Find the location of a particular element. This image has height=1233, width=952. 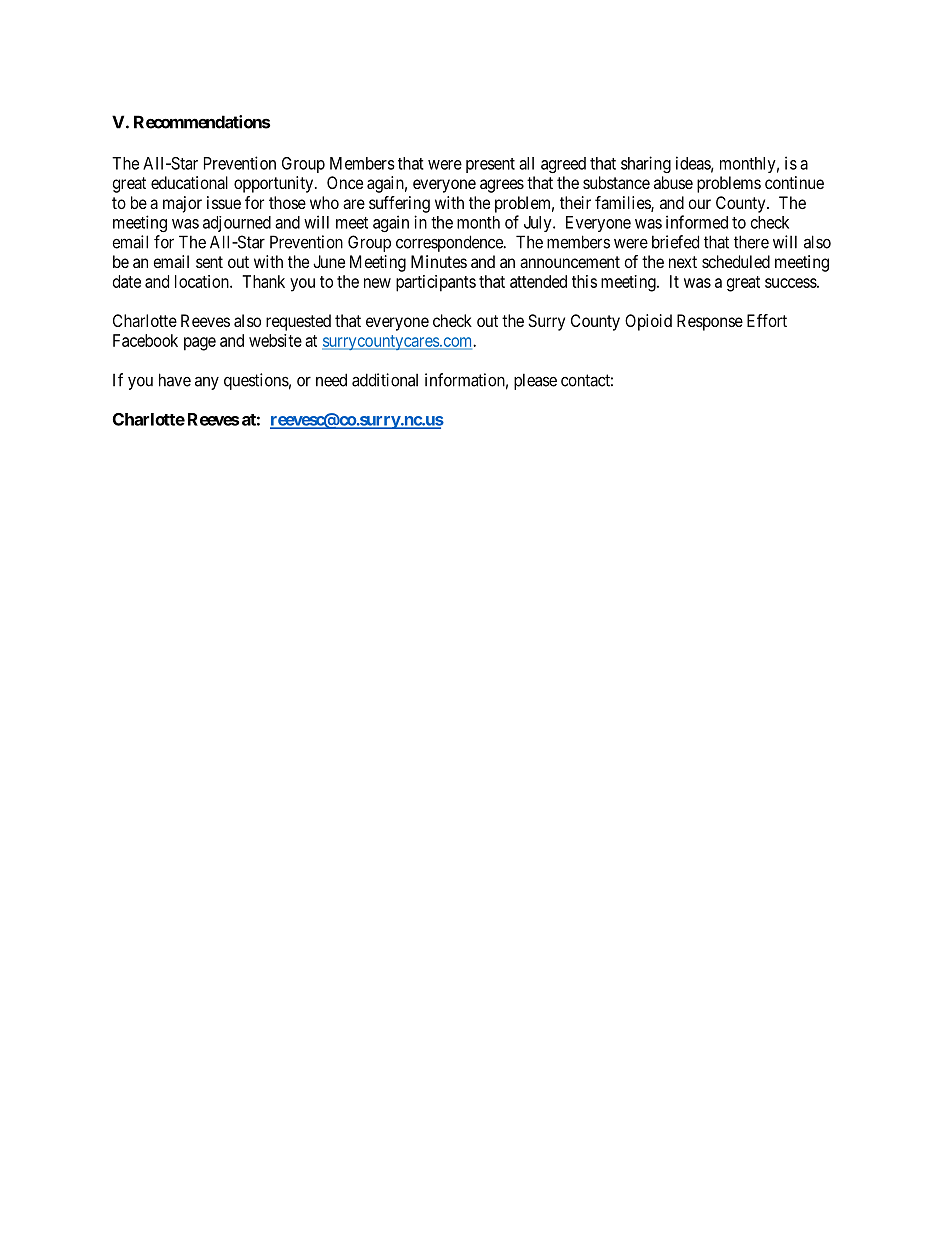

have is located at coordinates (175, 380).
